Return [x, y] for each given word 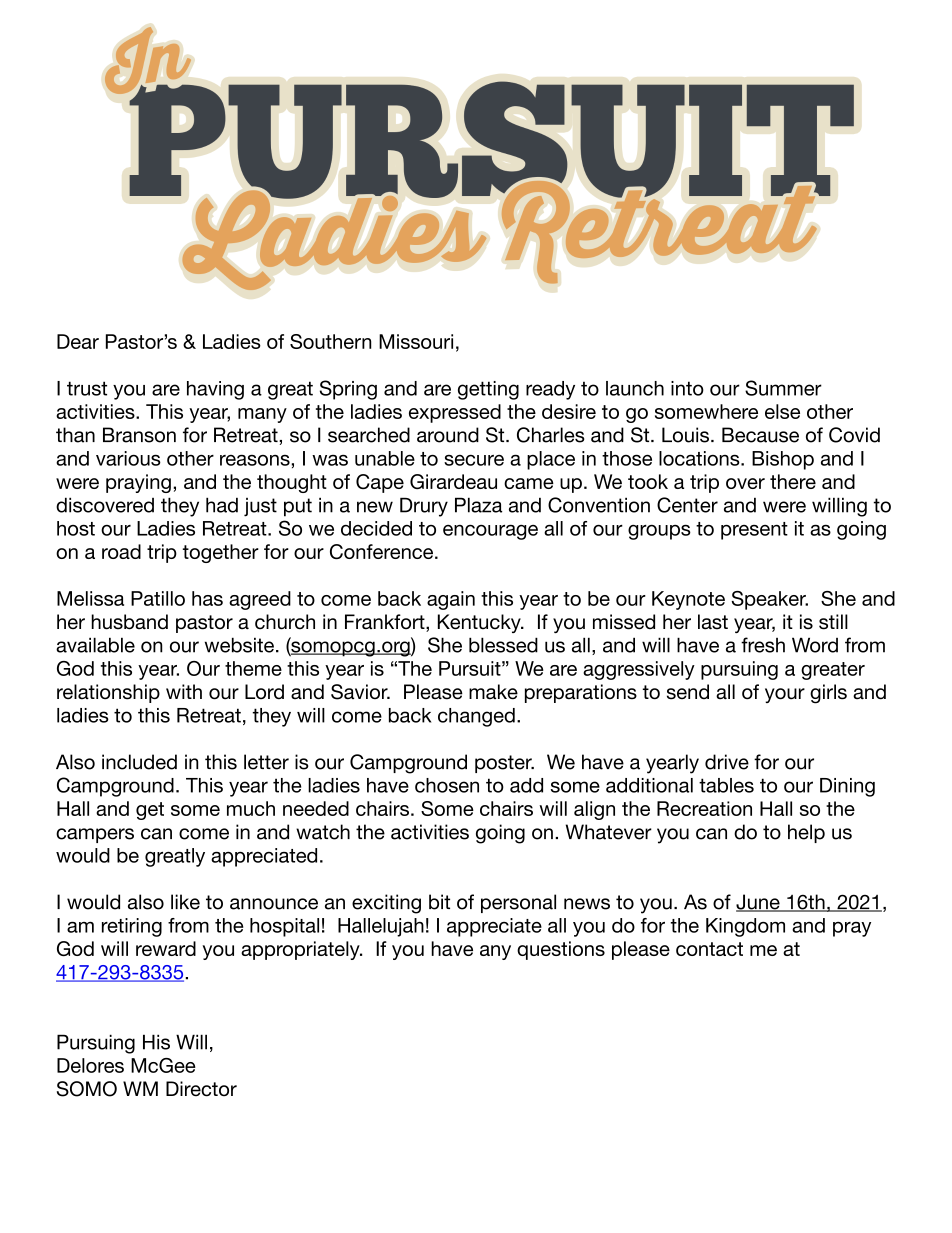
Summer [783, 388]
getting [488, 390]
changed [476, 717]
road [121, 551]
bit [439, 902]
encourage [490, 532]
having [215, 390]
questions [561, 950]
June [759, 903]
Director [201, 1089]
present [754, 531]
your [785, 695]
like [185, 902]
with [184, 691]
